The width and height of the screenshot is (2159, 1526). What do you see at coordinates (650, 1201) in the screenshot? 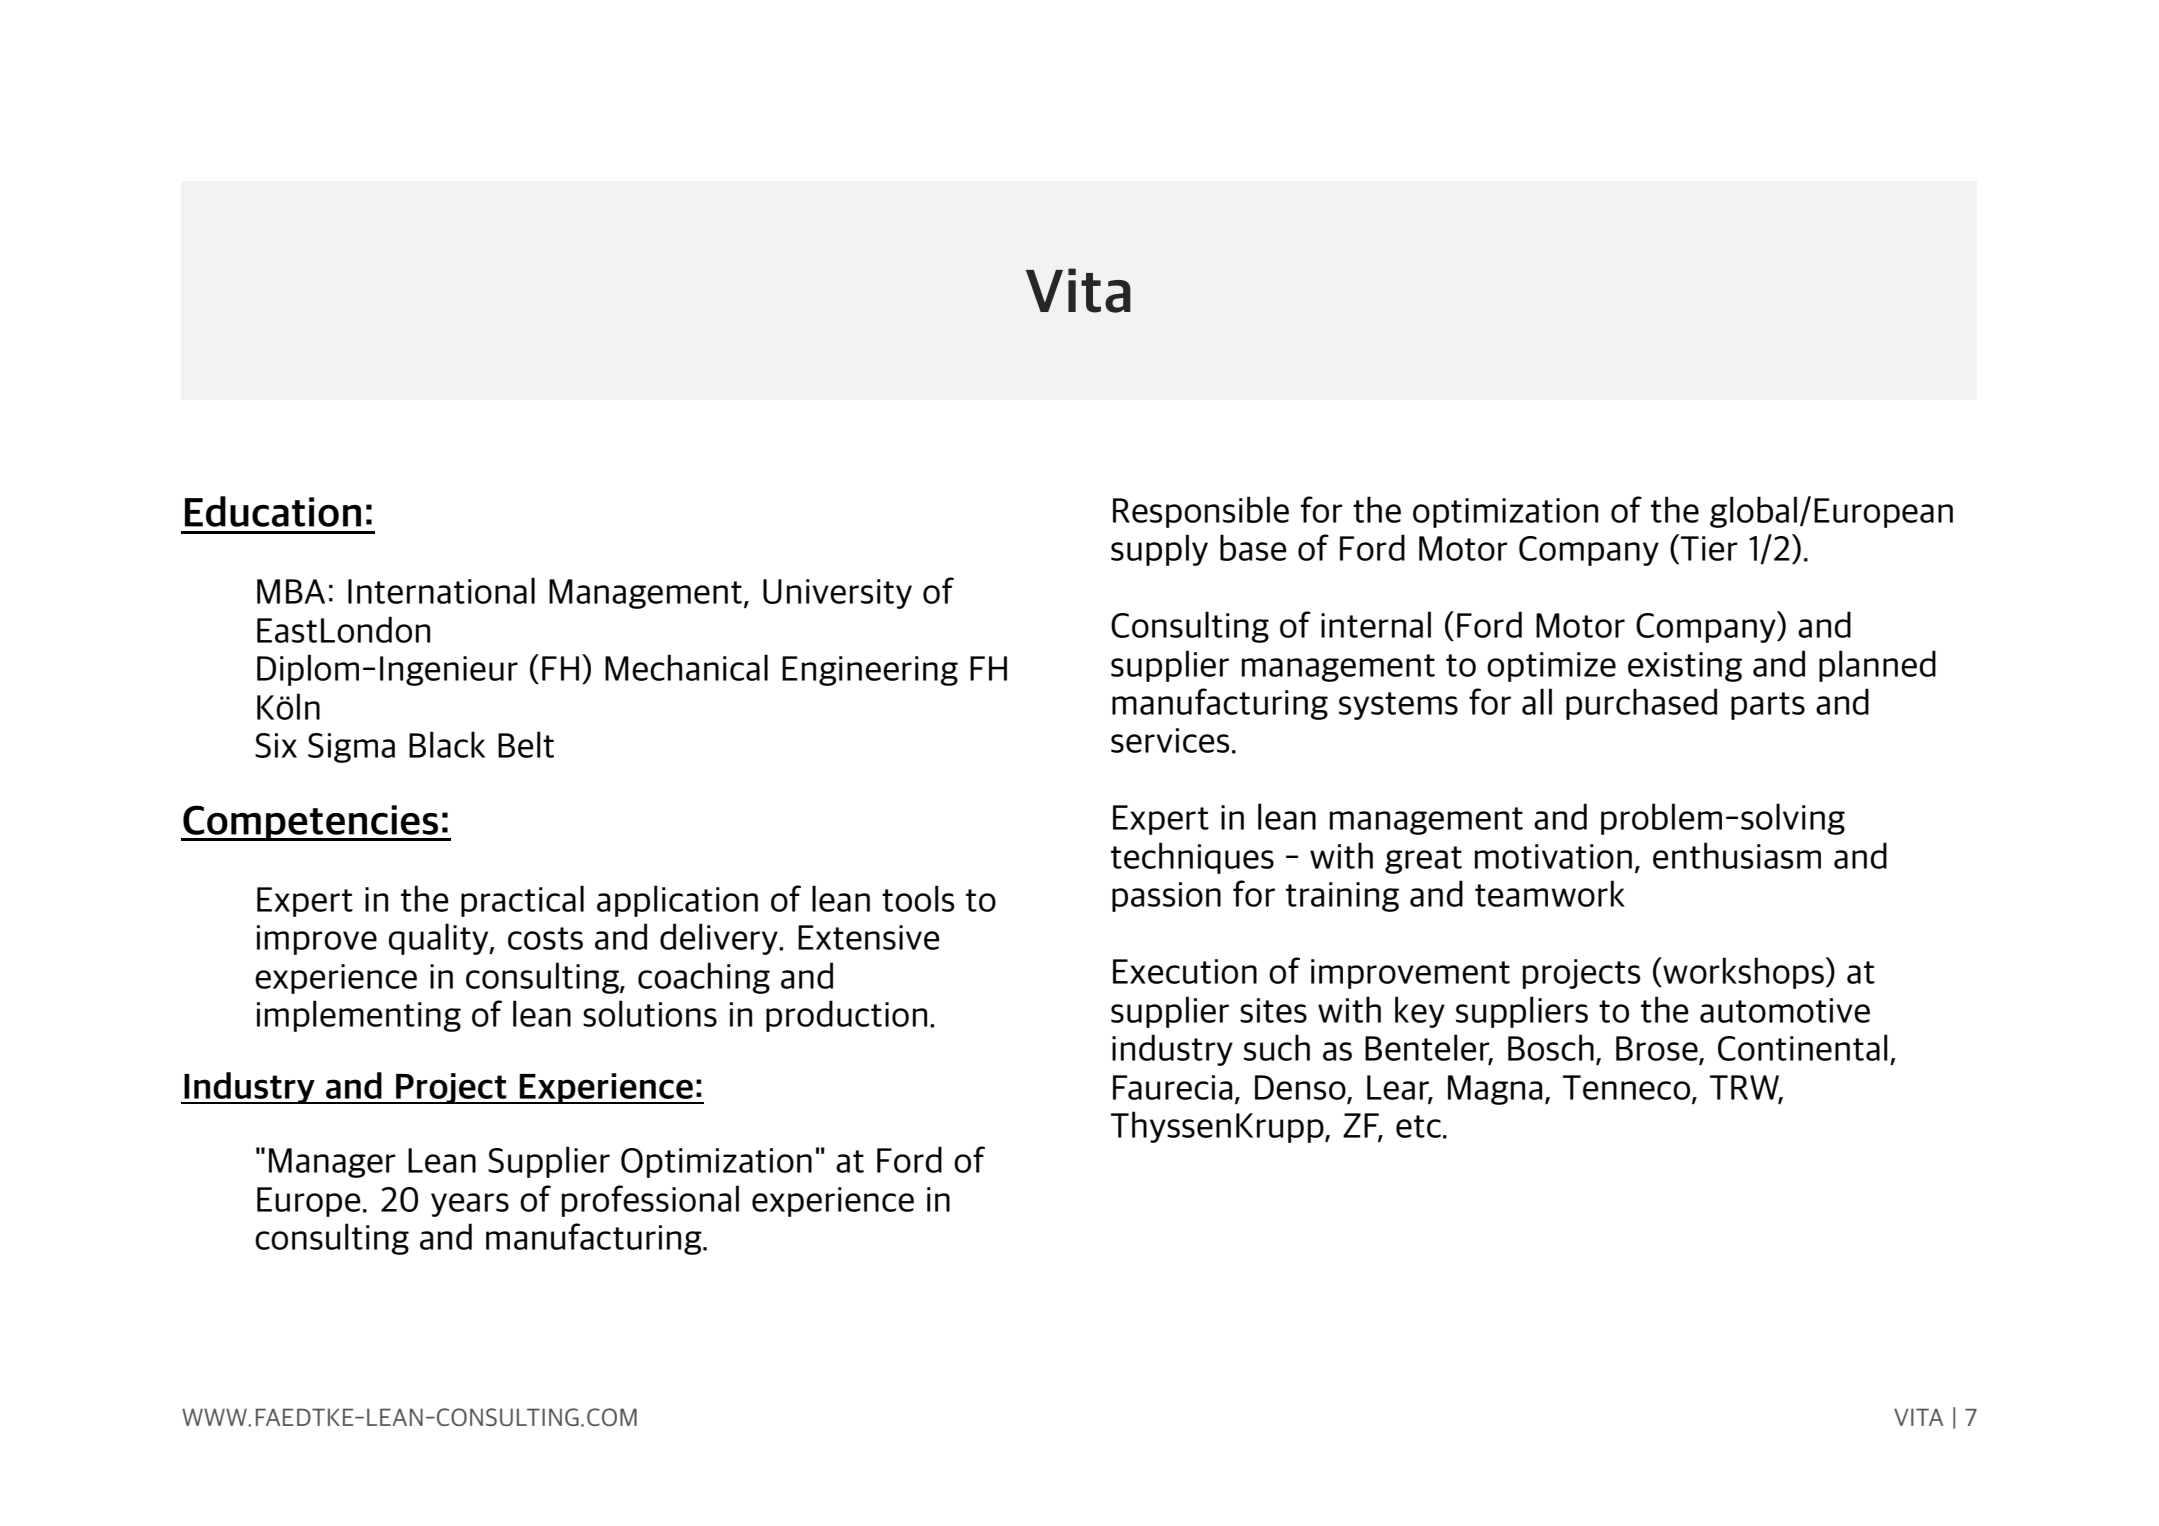
I see `professional` at bounding box center [650, 1201].
